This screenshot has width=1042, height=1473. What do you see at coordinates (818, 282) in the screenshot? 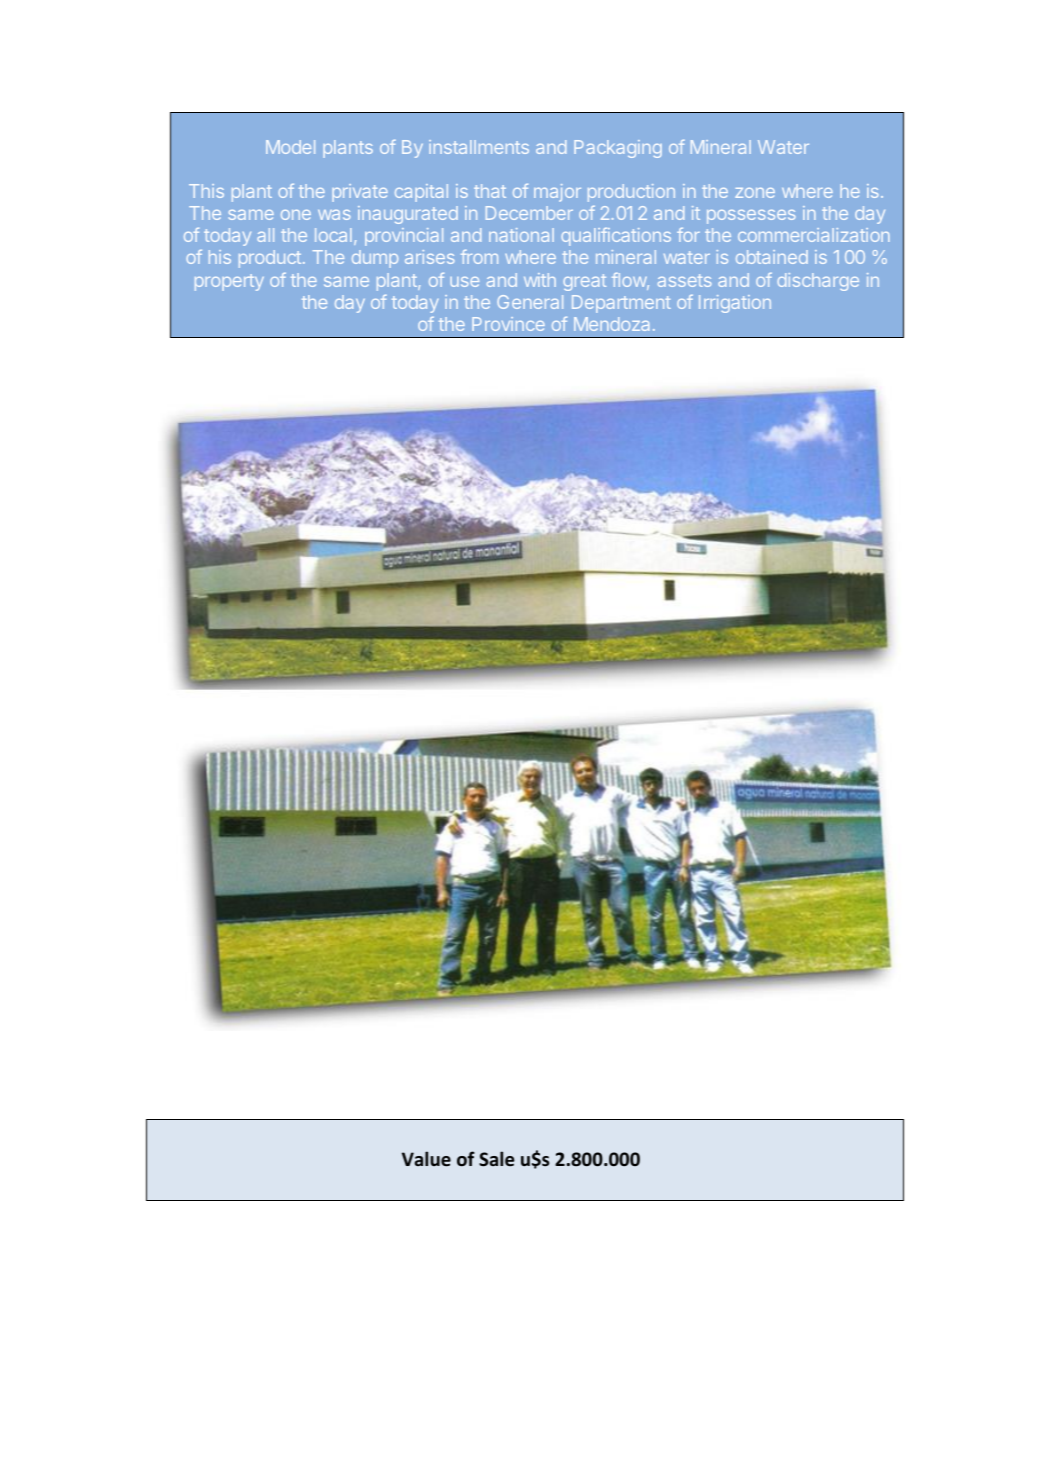
I see `discharge` at bounding box center [818, 282].
